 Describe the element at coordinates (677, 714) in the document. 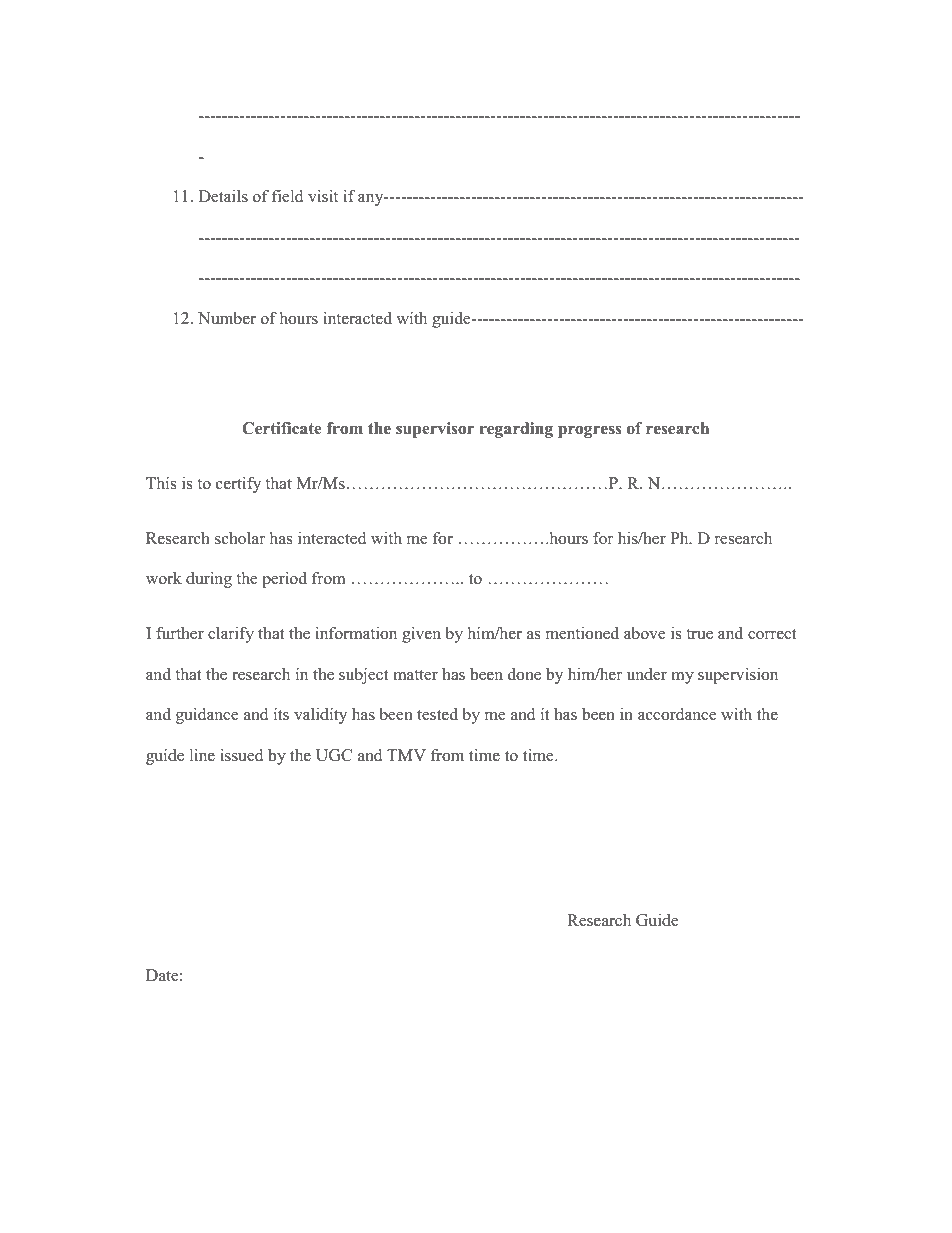

I see `accordance` at that location.
